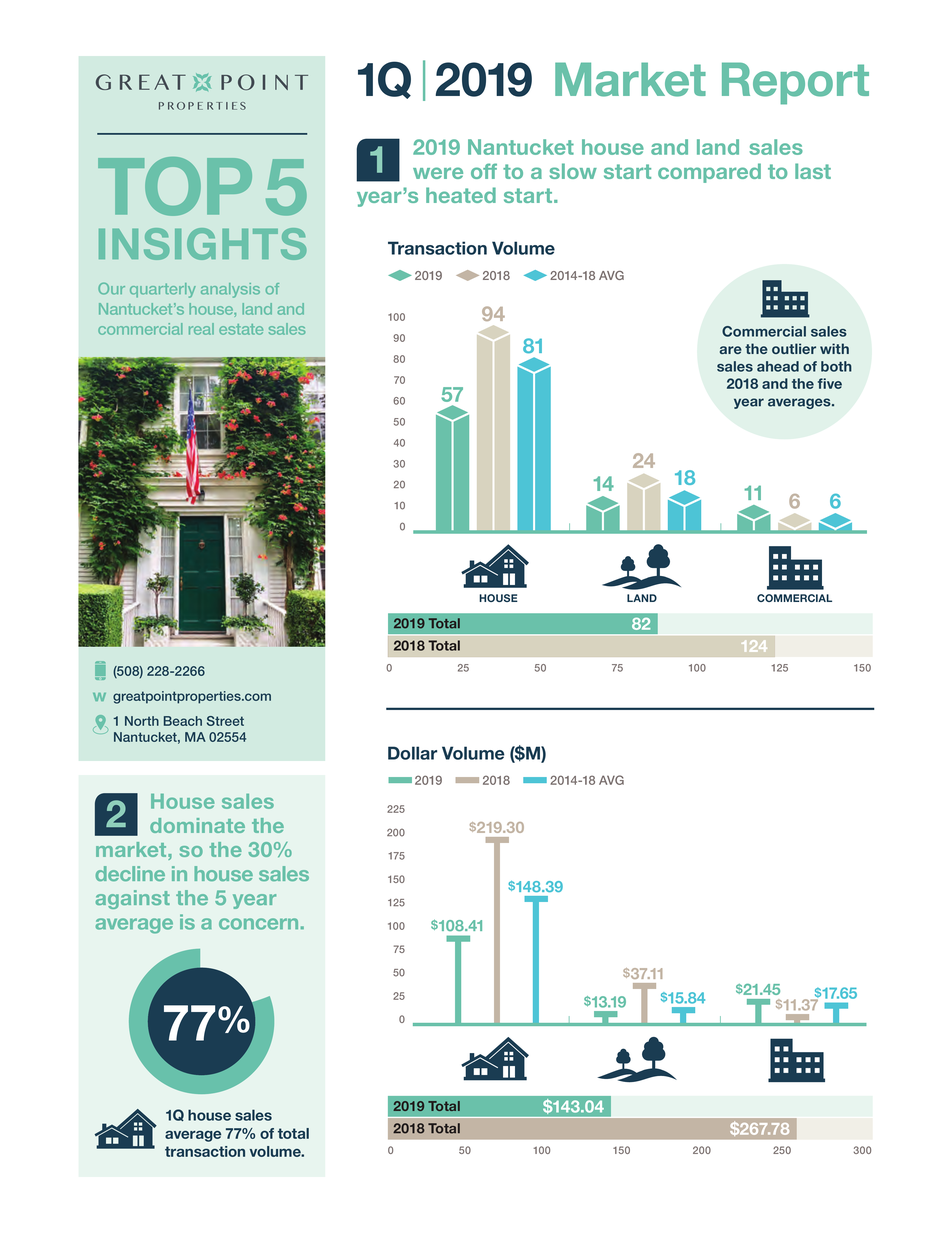 The width and height of the screenshot is (952, 1233). Describe the element at coordinates (175, 186) in the screenshot. I see `TOP` at that location.
